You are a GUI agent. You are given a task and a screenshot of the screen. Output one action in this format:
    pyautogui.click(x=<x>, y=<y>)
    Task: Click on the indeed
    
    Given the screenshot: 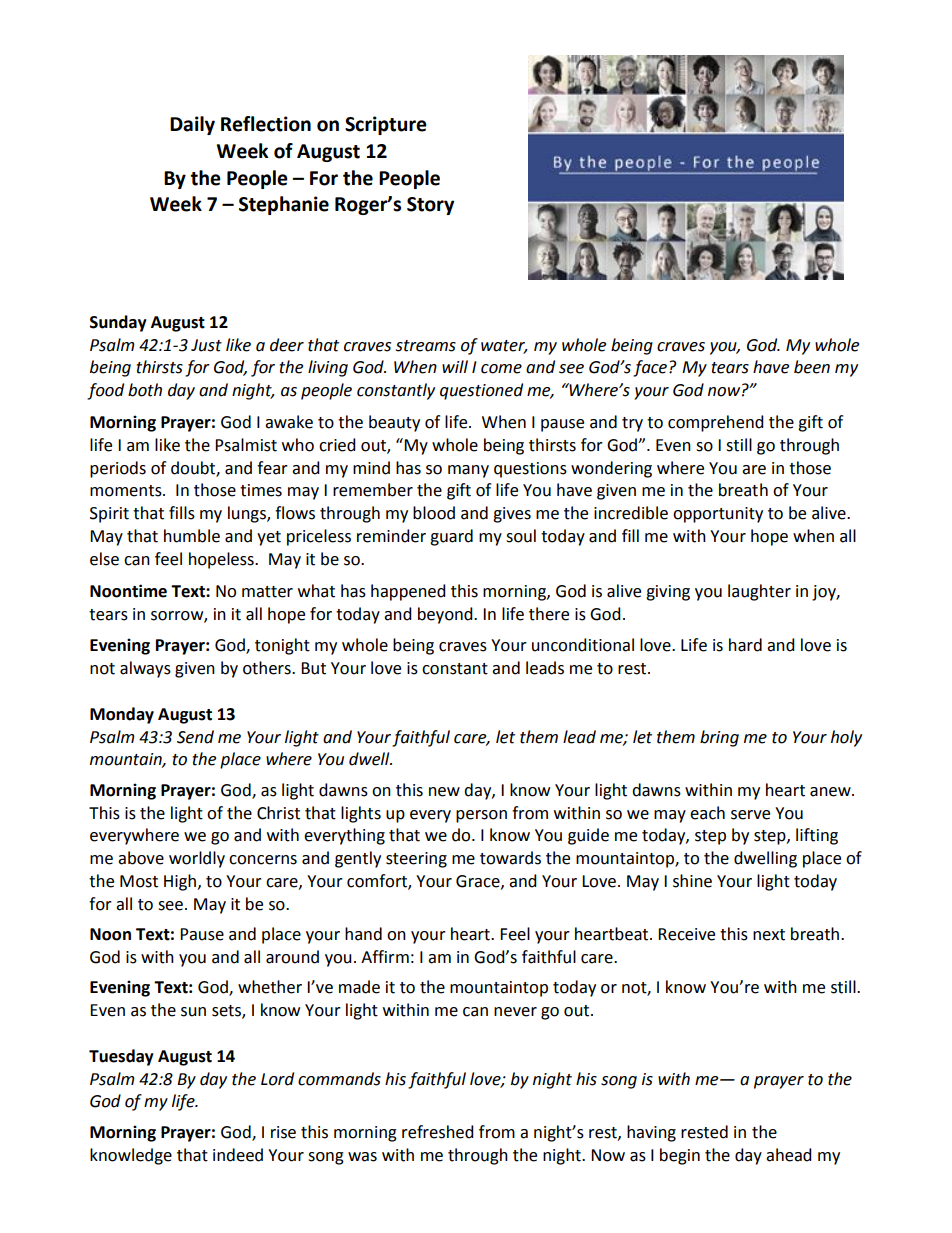 What is the action you would take?
    pyautogui.click(x=238, y=1155)
